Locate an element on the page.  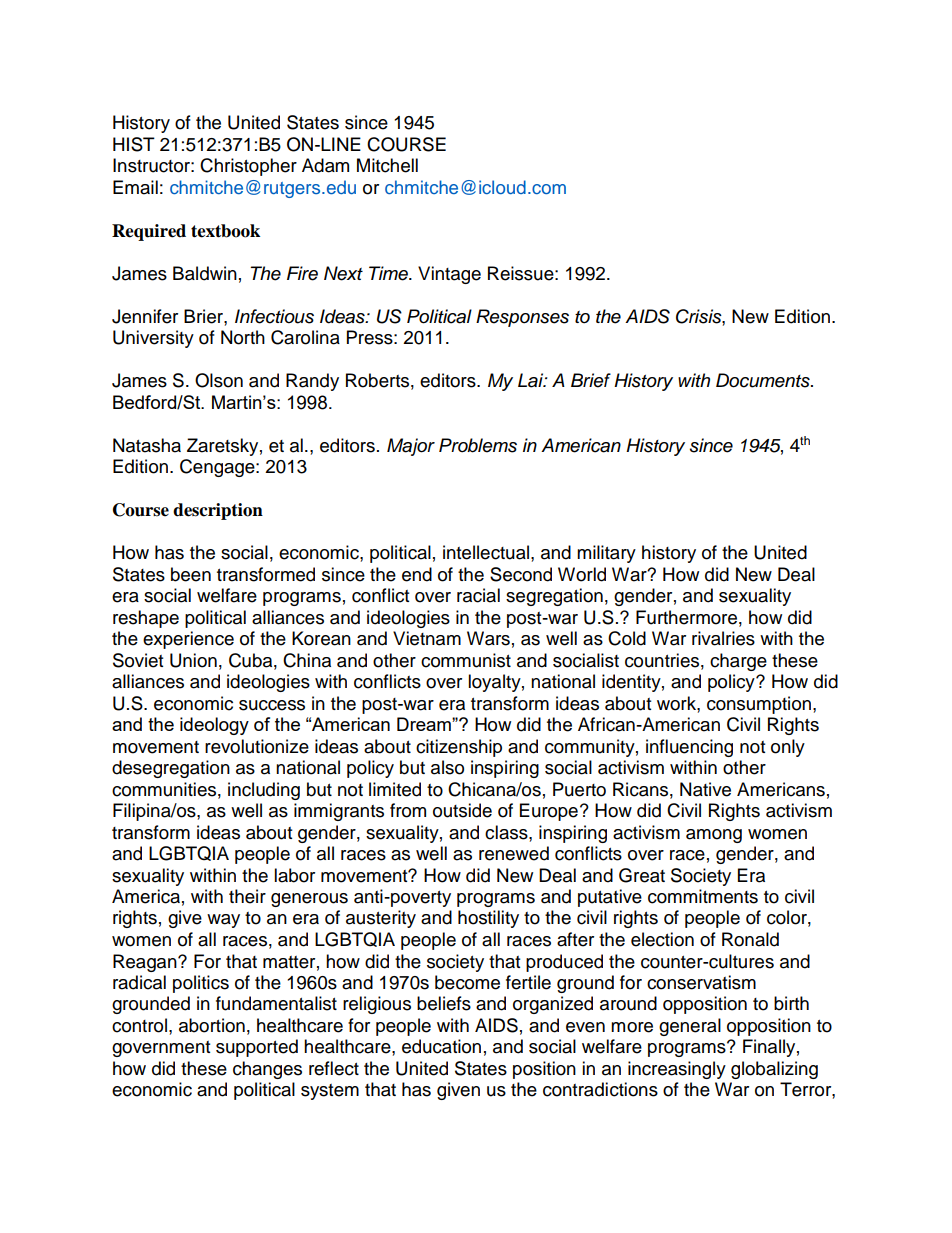
Mitchell is located at coordinates (387, 165).
